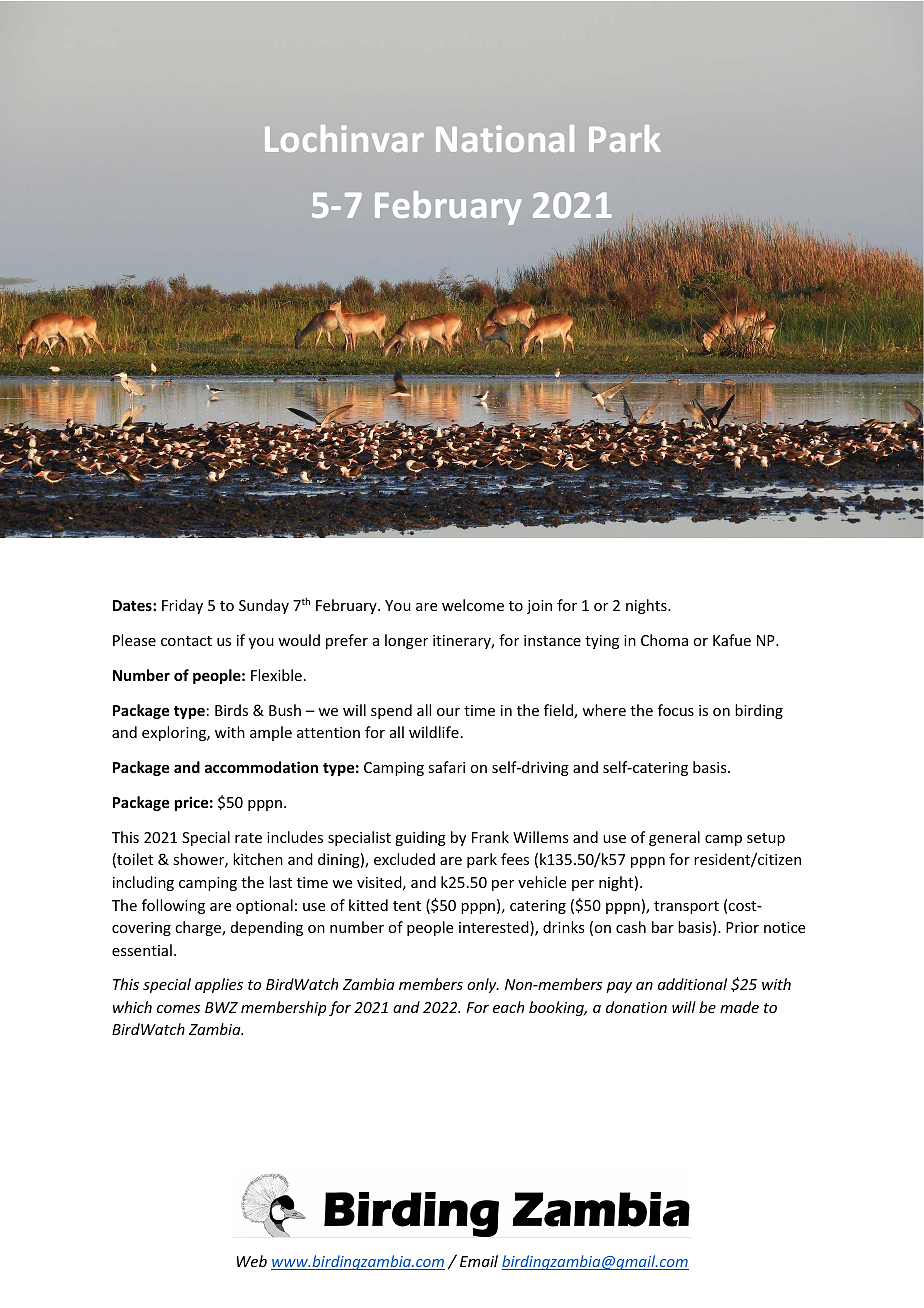 This screenshot has width=924, height=1308. What do you see at coordinates (676, 710) in the screenshot?
I see `focus` at bounding box center [676, 710].
